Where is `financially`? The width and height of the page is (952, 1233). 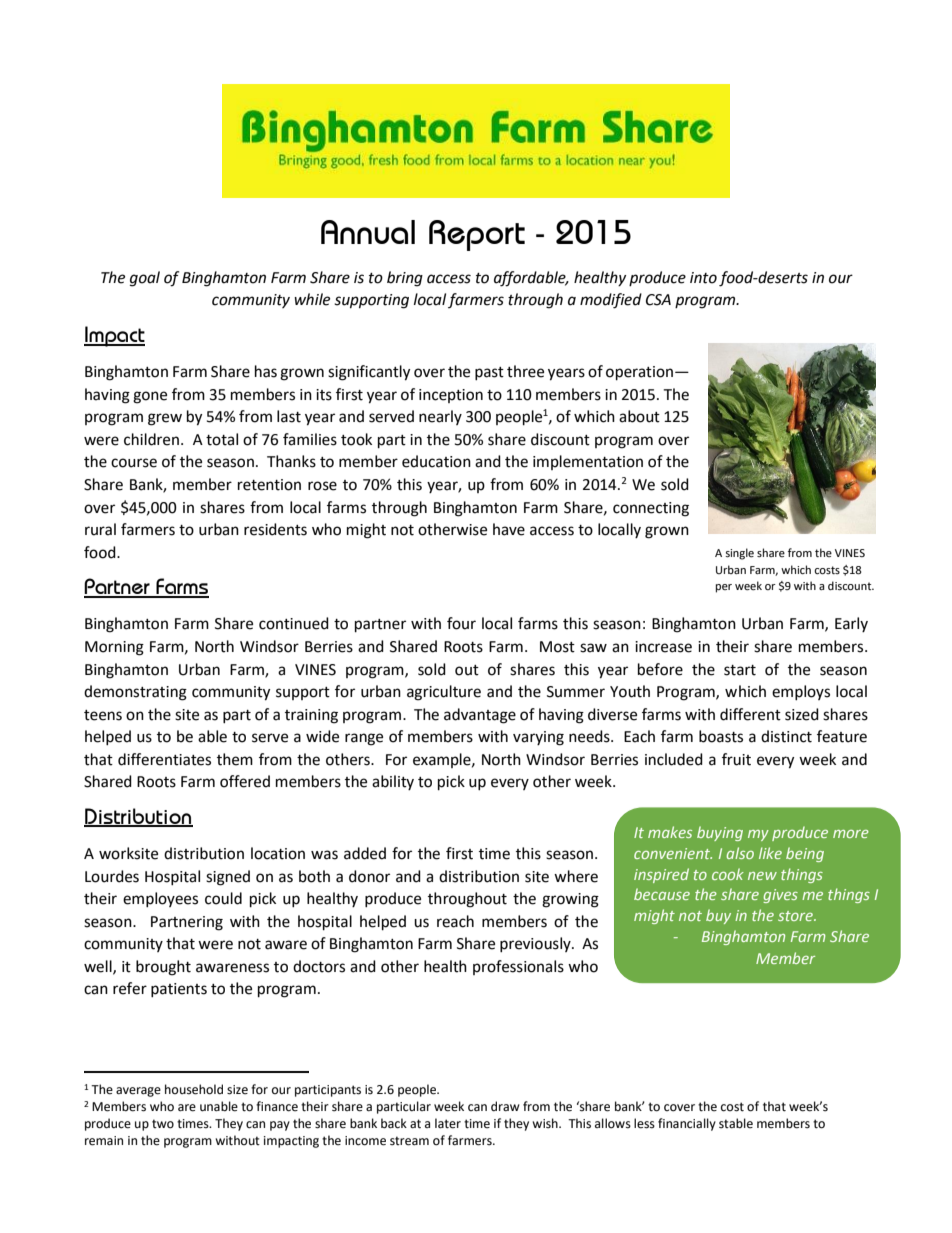
financially is located at coordinates (687, 1124).
